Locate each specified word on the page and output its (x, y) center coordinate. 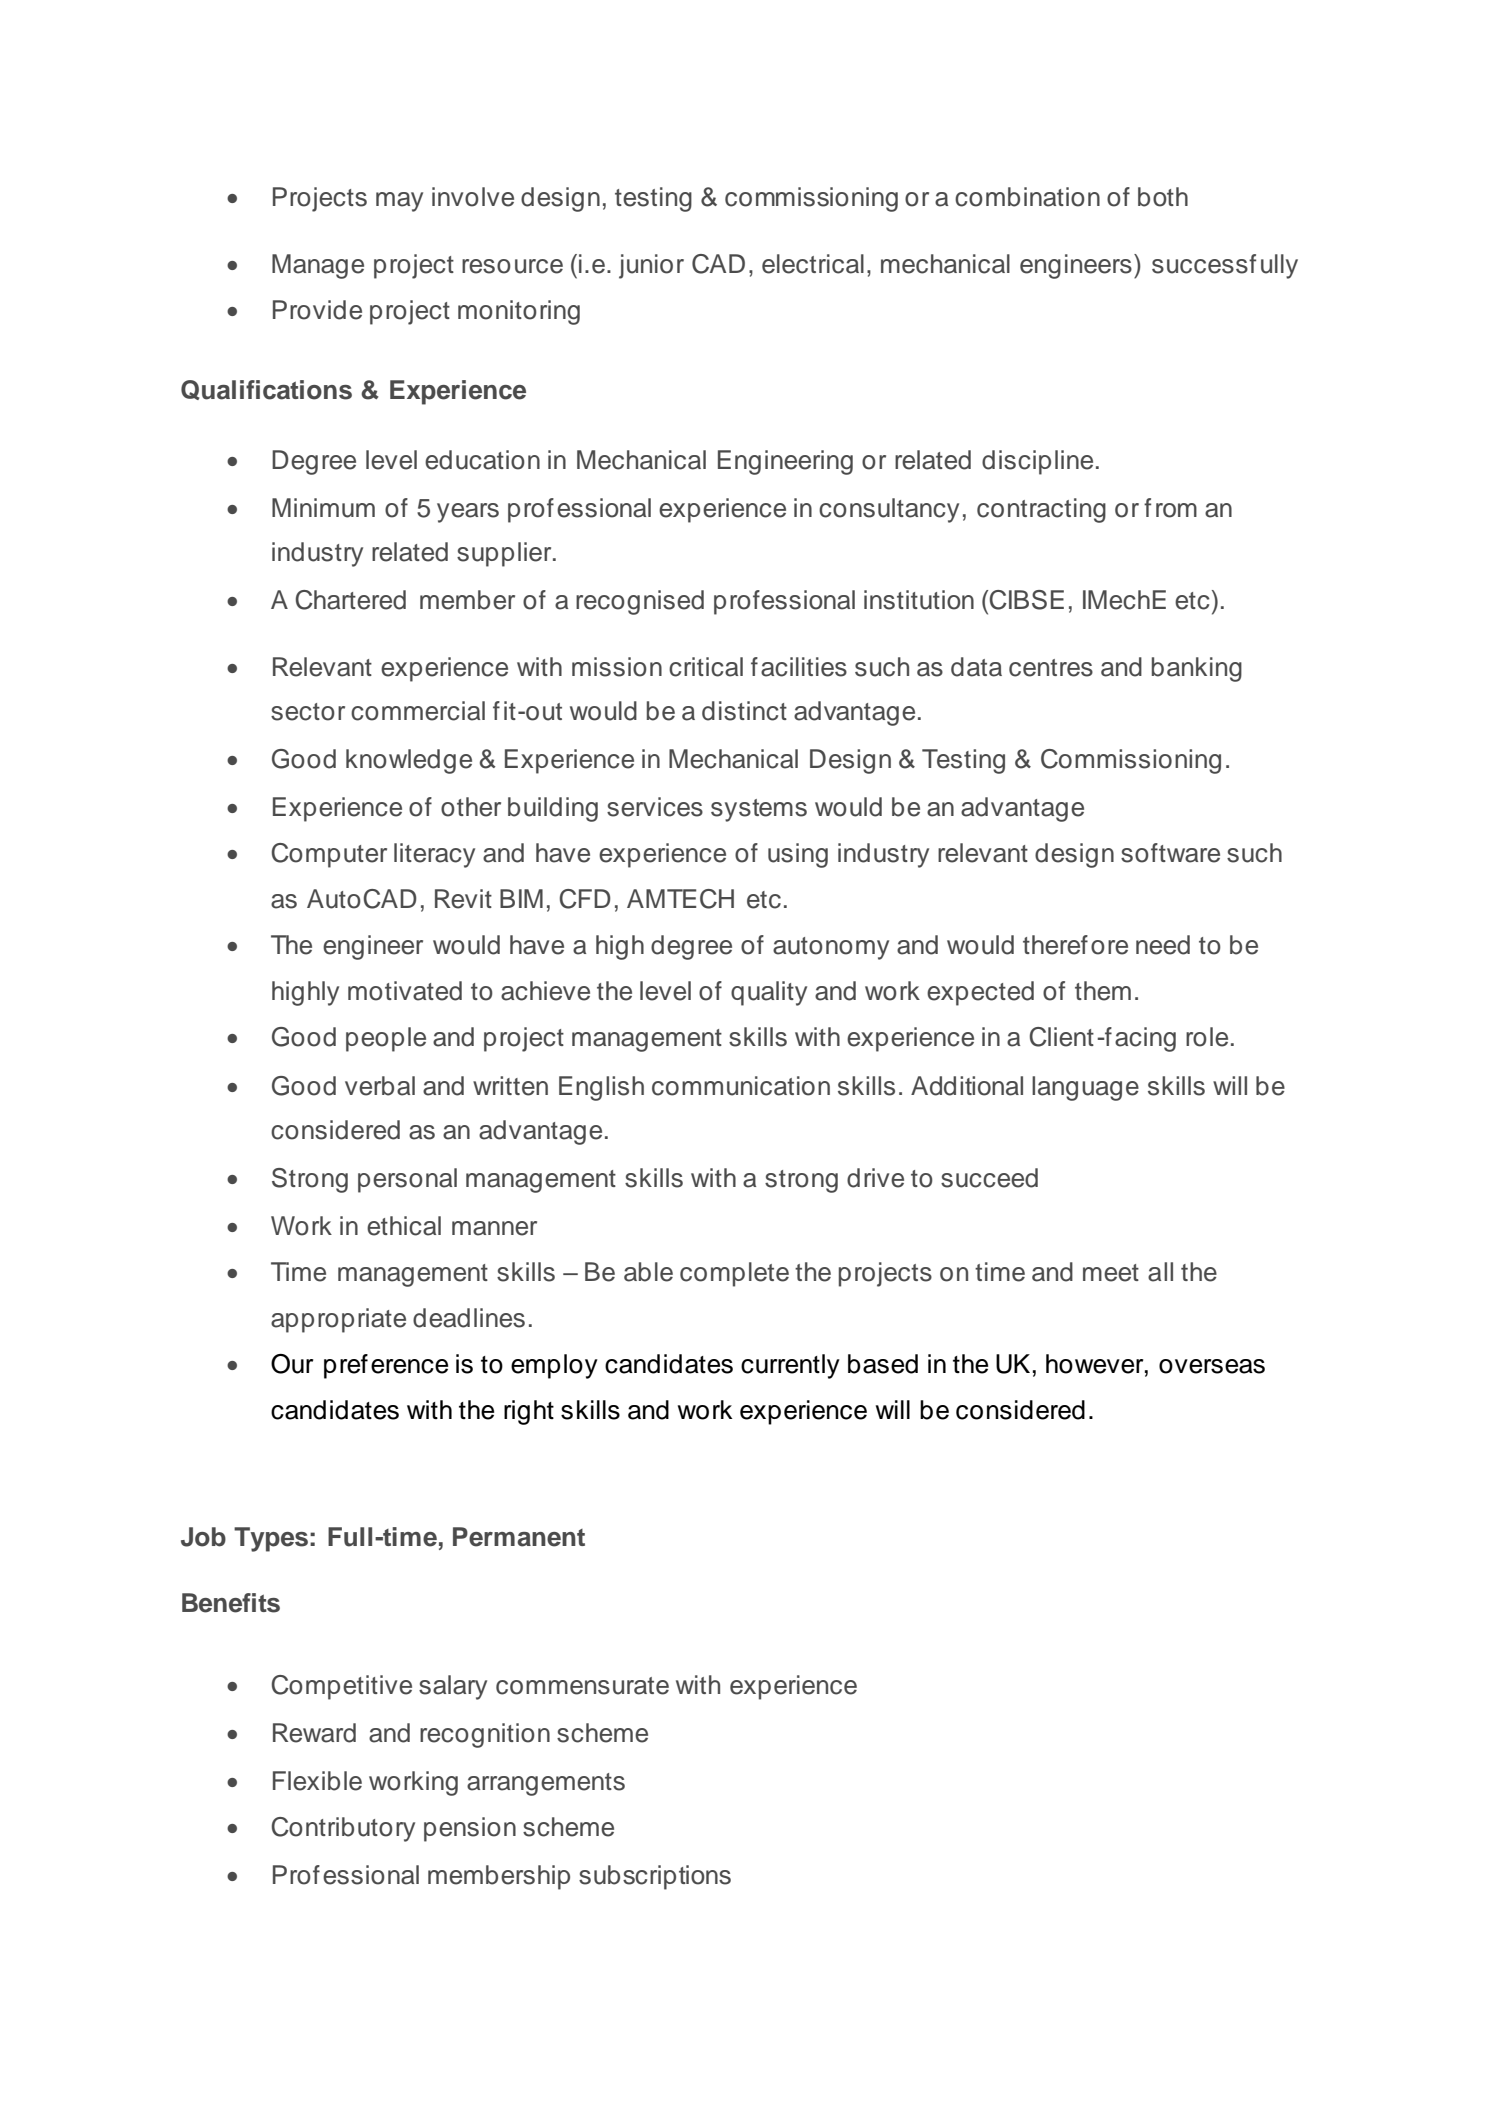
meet (1111, 1273)
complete (734, 1274)
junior (651, 266)
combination (1027, 197)
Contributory (343, 1829)
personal (407, 1180)
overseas (1212, 1366)
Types (271, 1539)
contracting (1041, 510)
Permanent (519, 1537)
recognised (640, 602)
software (1170, 853)
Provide (317, 310)
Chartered (350, 600)
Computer (329, 855)
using (798, 855)
